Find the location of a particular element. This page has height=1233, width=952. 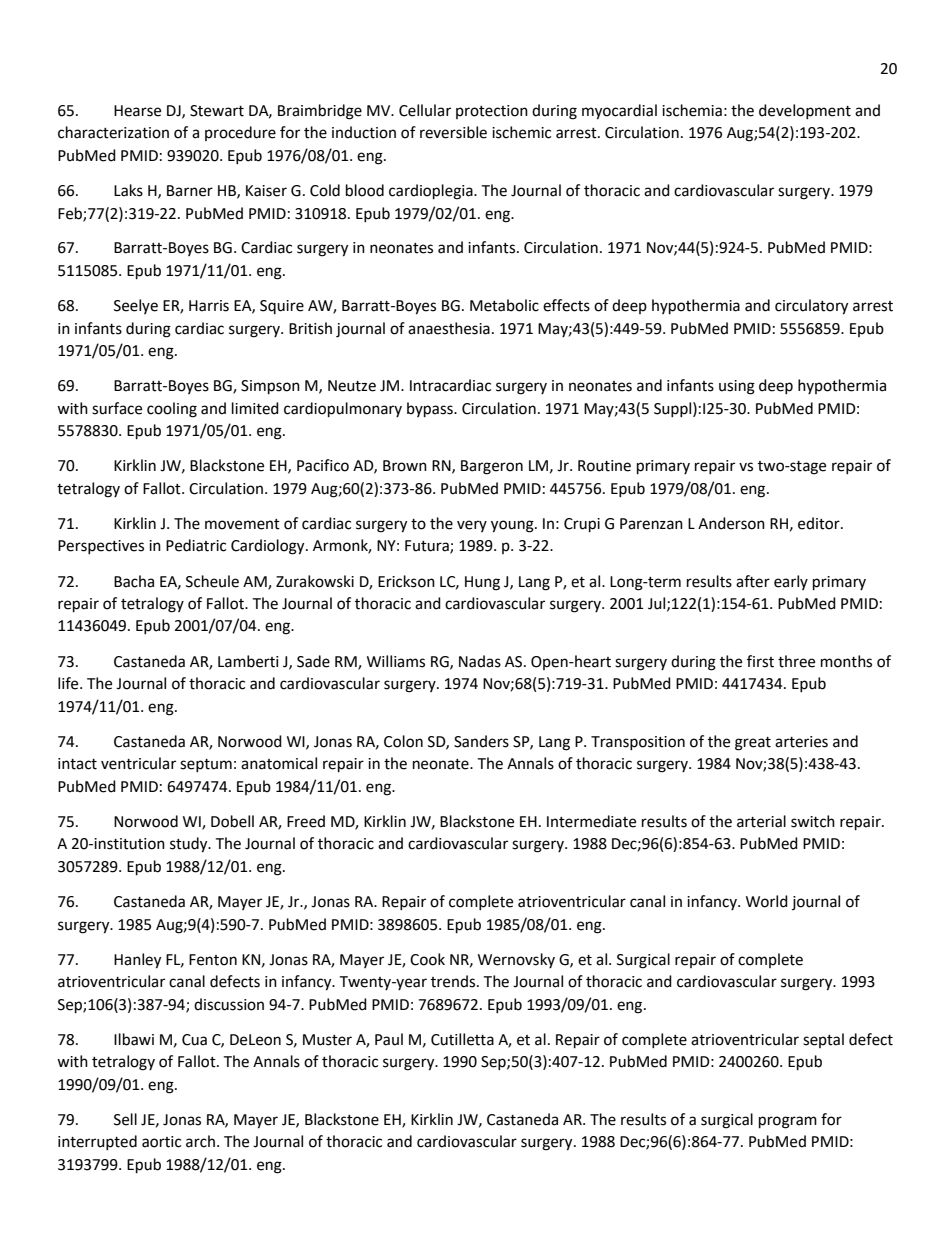

anaesthesia is located at coordinates (449, 328).
